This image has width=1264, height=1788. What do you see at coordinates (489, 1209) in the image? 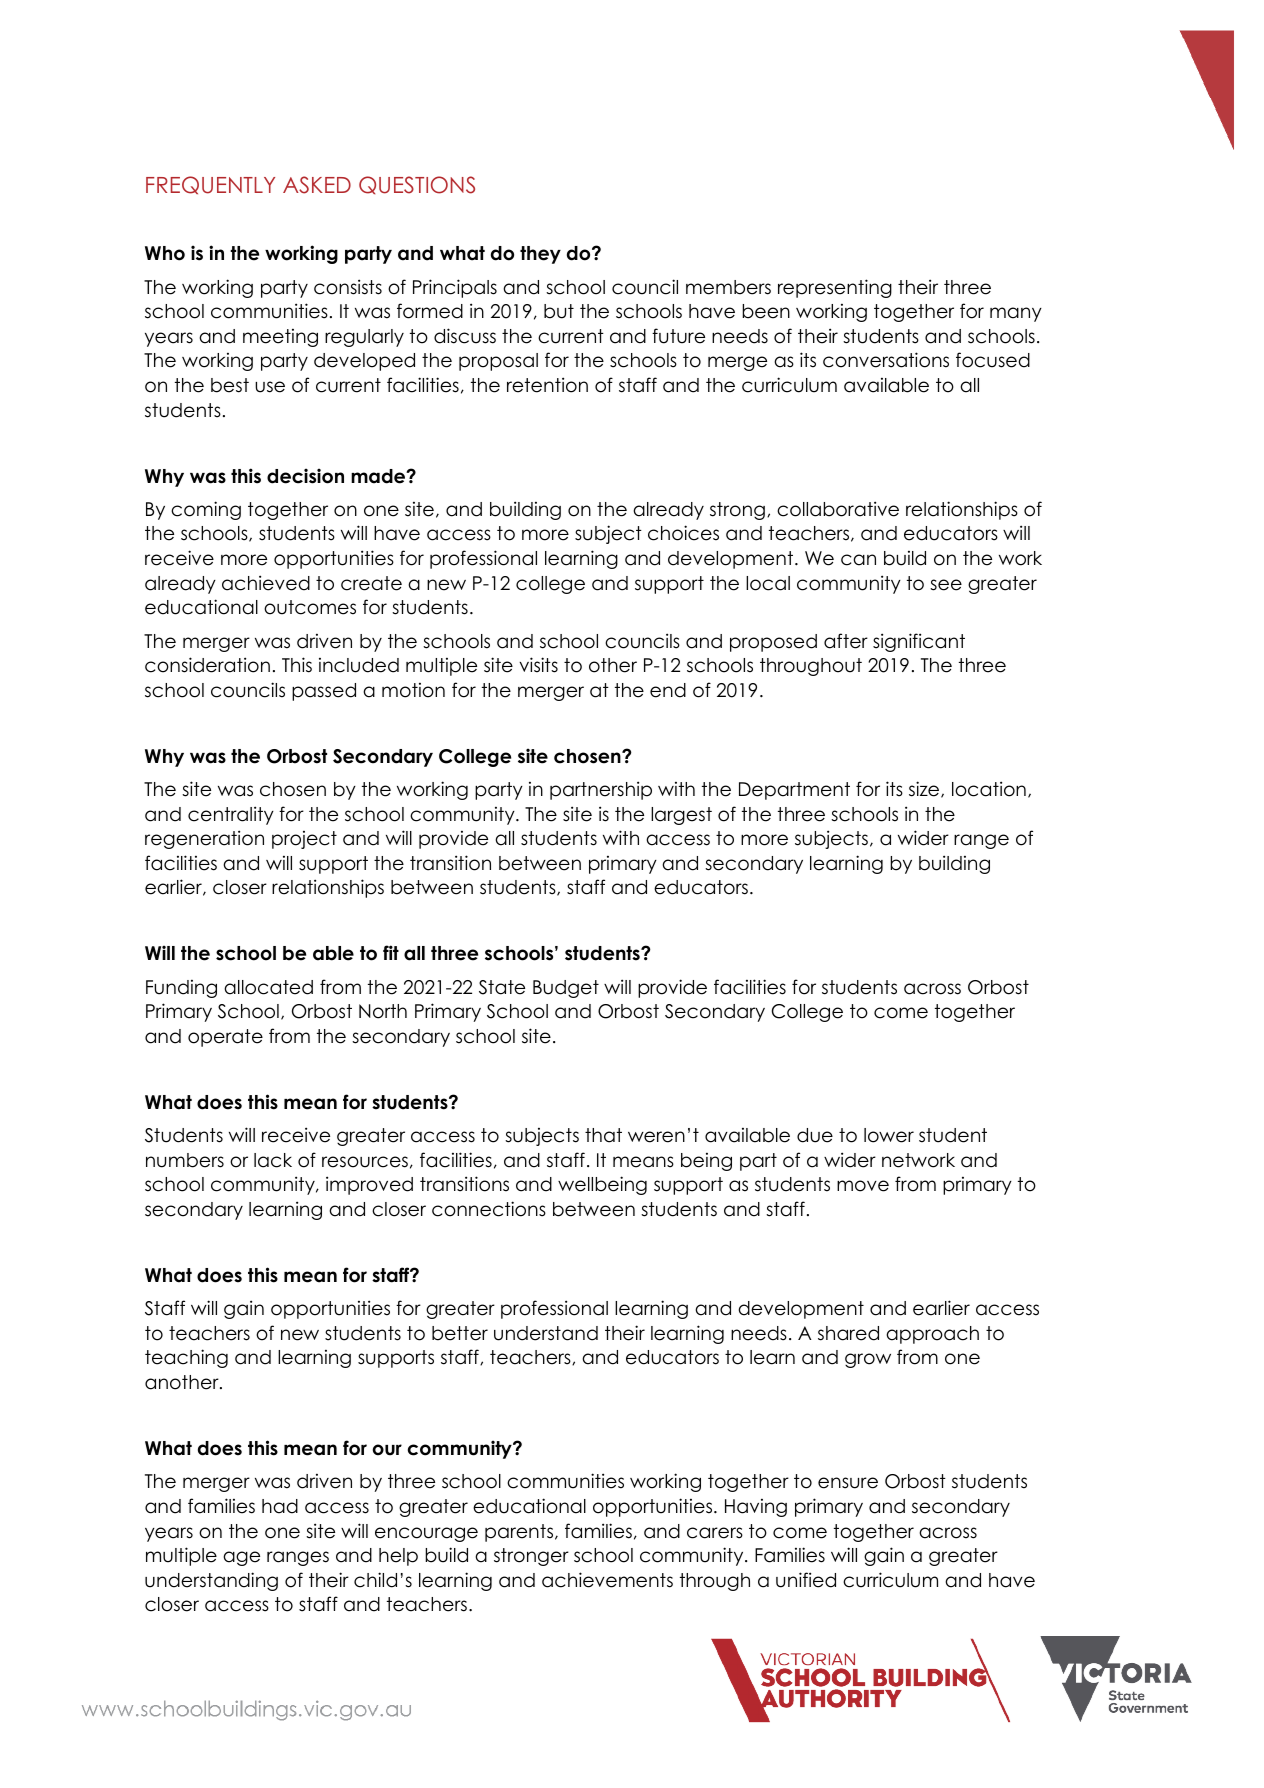
I see `connections` at bounding box center [489, 1209].
